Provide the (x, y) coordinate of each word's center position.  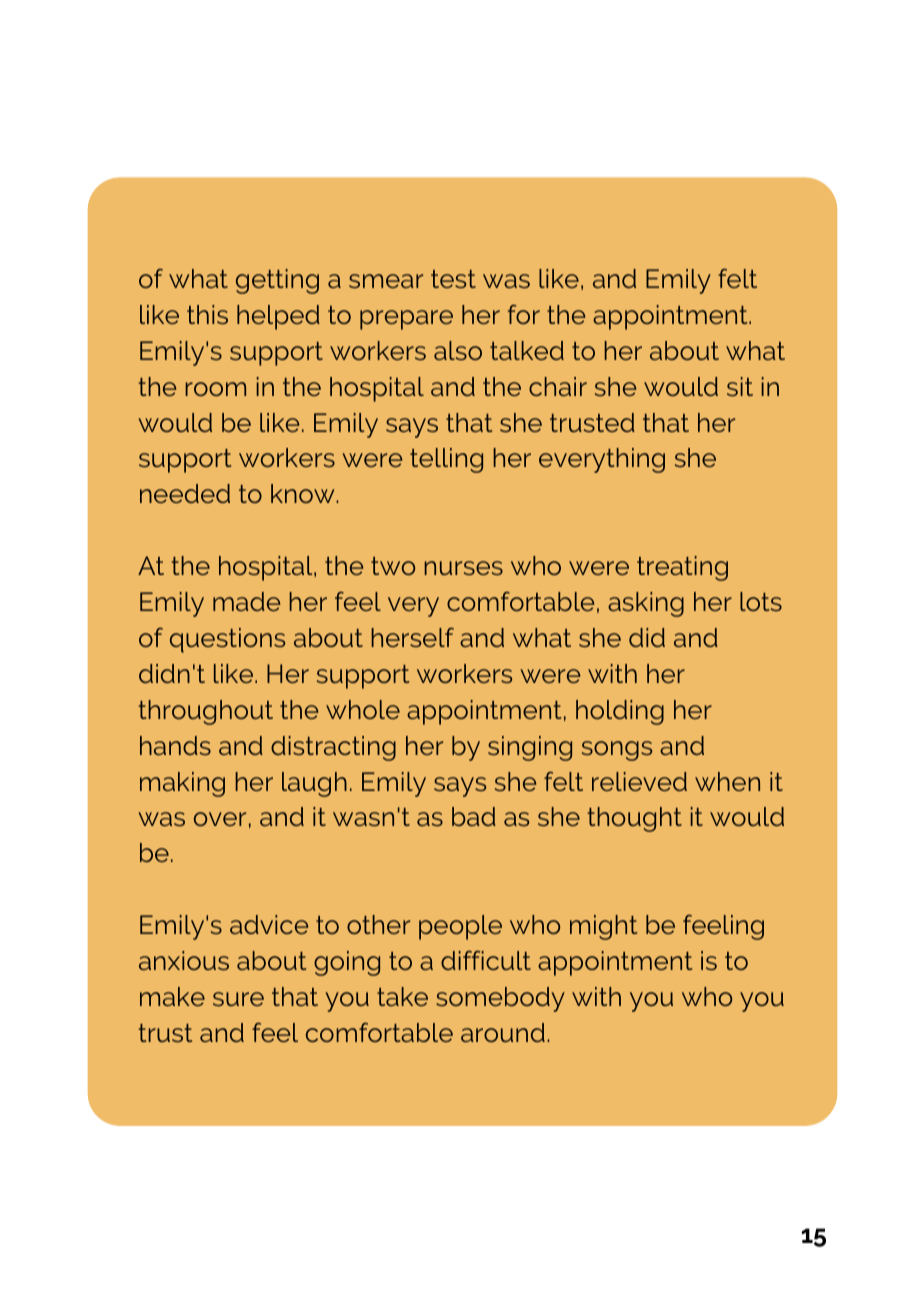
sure (238, 999)
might (603, 927)
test (453, 279)
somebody (500, 999)
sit (740, 386)
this (207, 314)
